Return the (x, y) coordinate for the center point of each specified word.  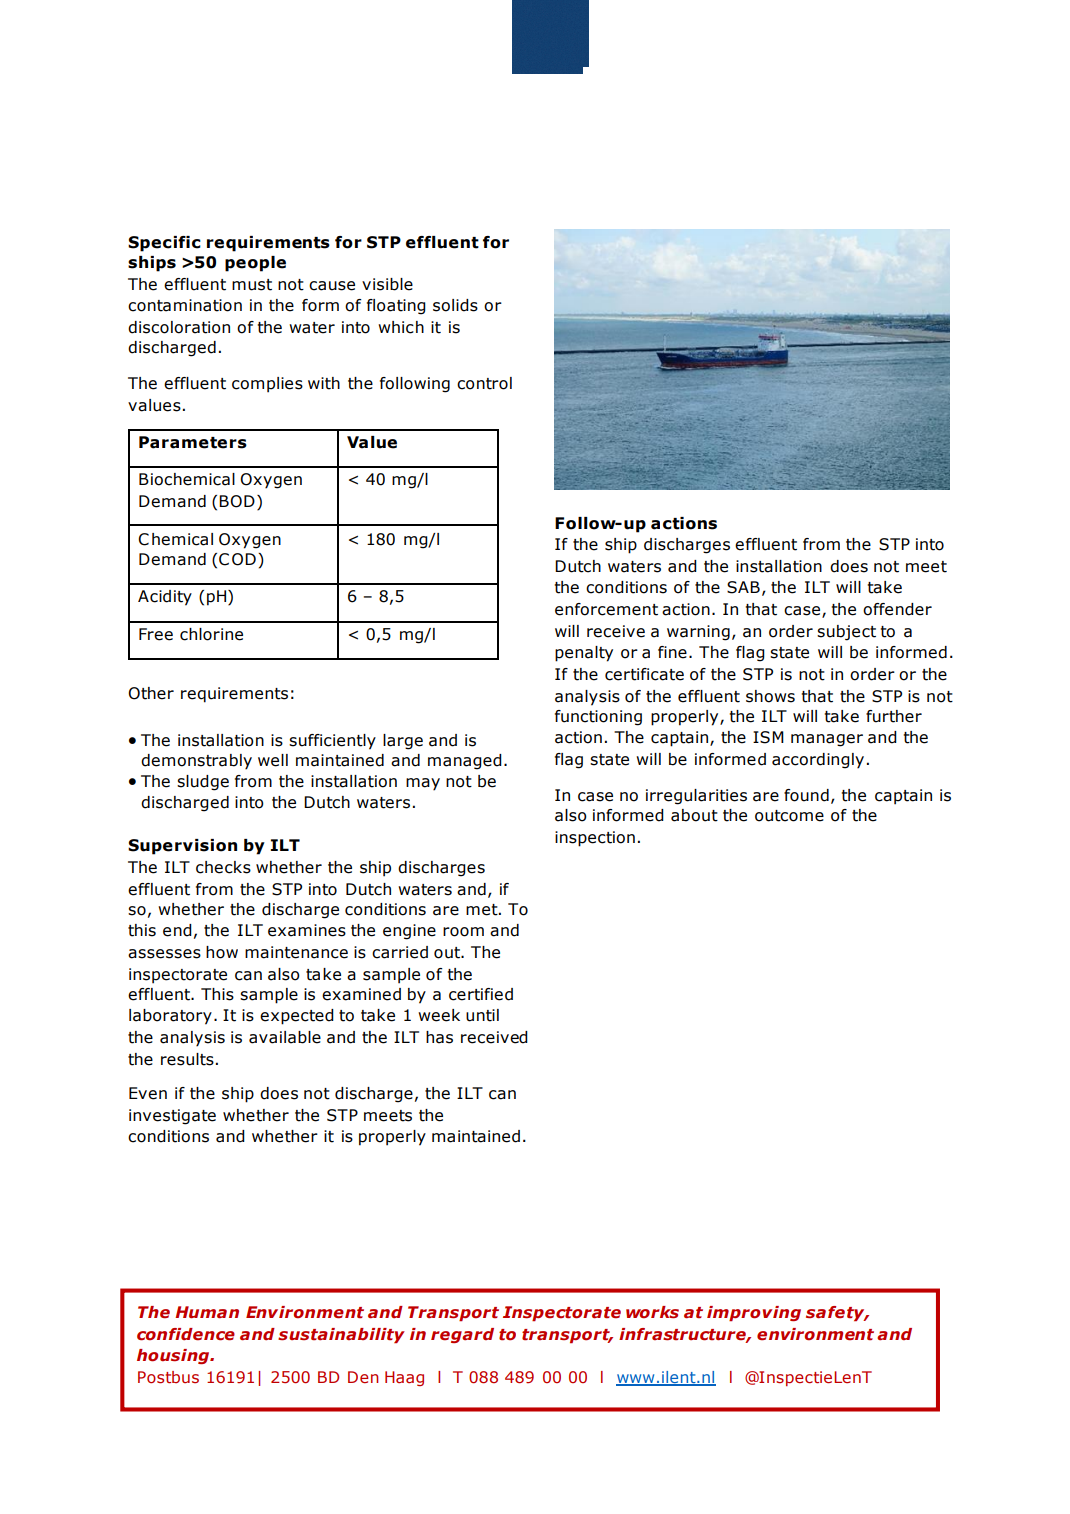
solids (455, 305)
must (252, 285)
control (484, 383)
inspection (595, 839)
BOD (237, 501)
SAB (743, 587)
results (187, 1059)
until (482, 1015)
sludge (203, 783)
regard (462, 1335)
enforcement (606, 609)
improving (754, 1313)
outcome (789, 816)
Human (207, 1312)
